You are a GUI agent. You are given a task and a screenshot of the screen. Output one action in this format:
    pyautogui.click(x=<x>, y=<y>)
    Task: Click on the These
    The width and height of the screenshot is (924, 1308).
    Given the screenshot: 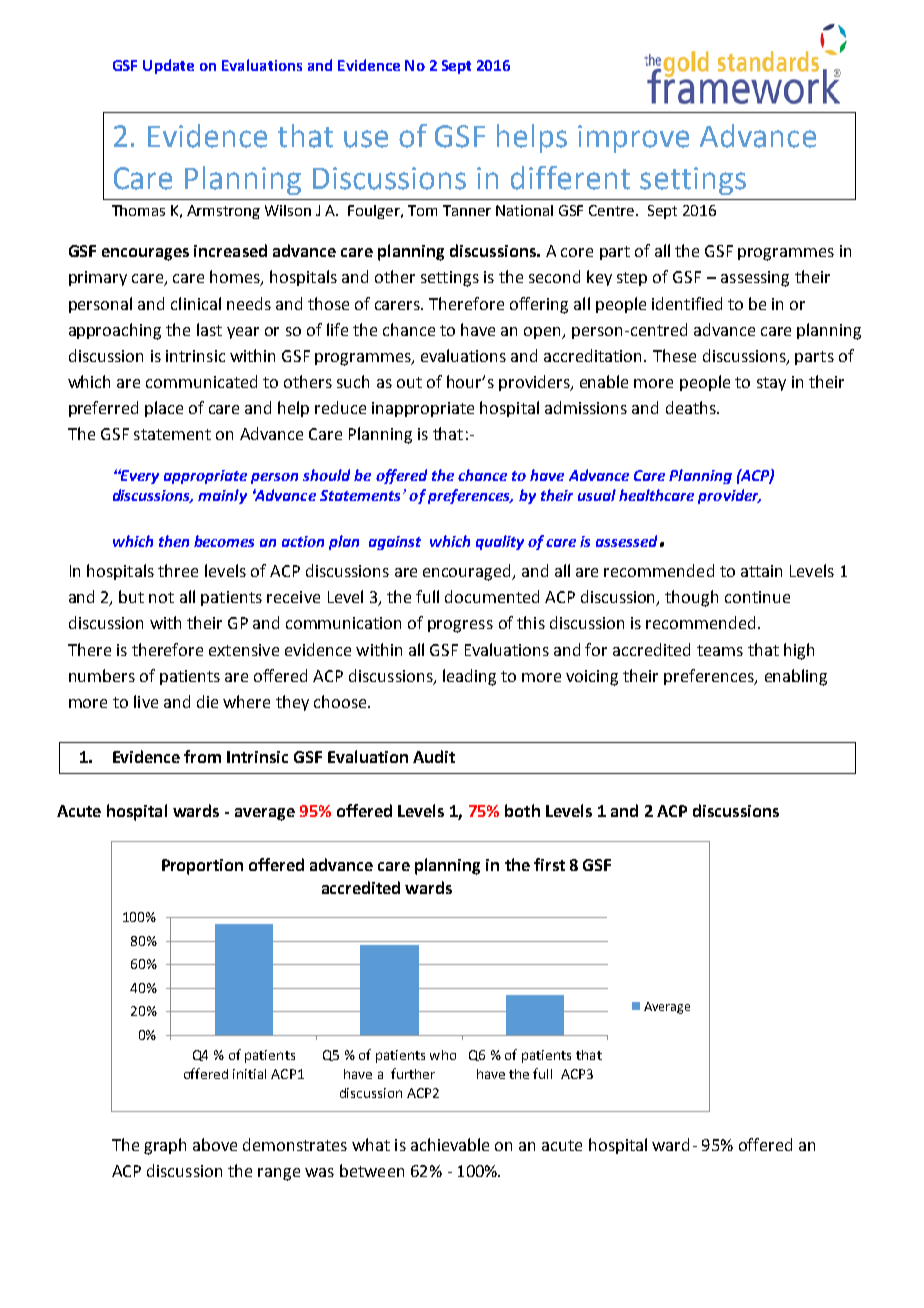 What is the action you would take?
    pyautogui.click(x=674, y=355)
